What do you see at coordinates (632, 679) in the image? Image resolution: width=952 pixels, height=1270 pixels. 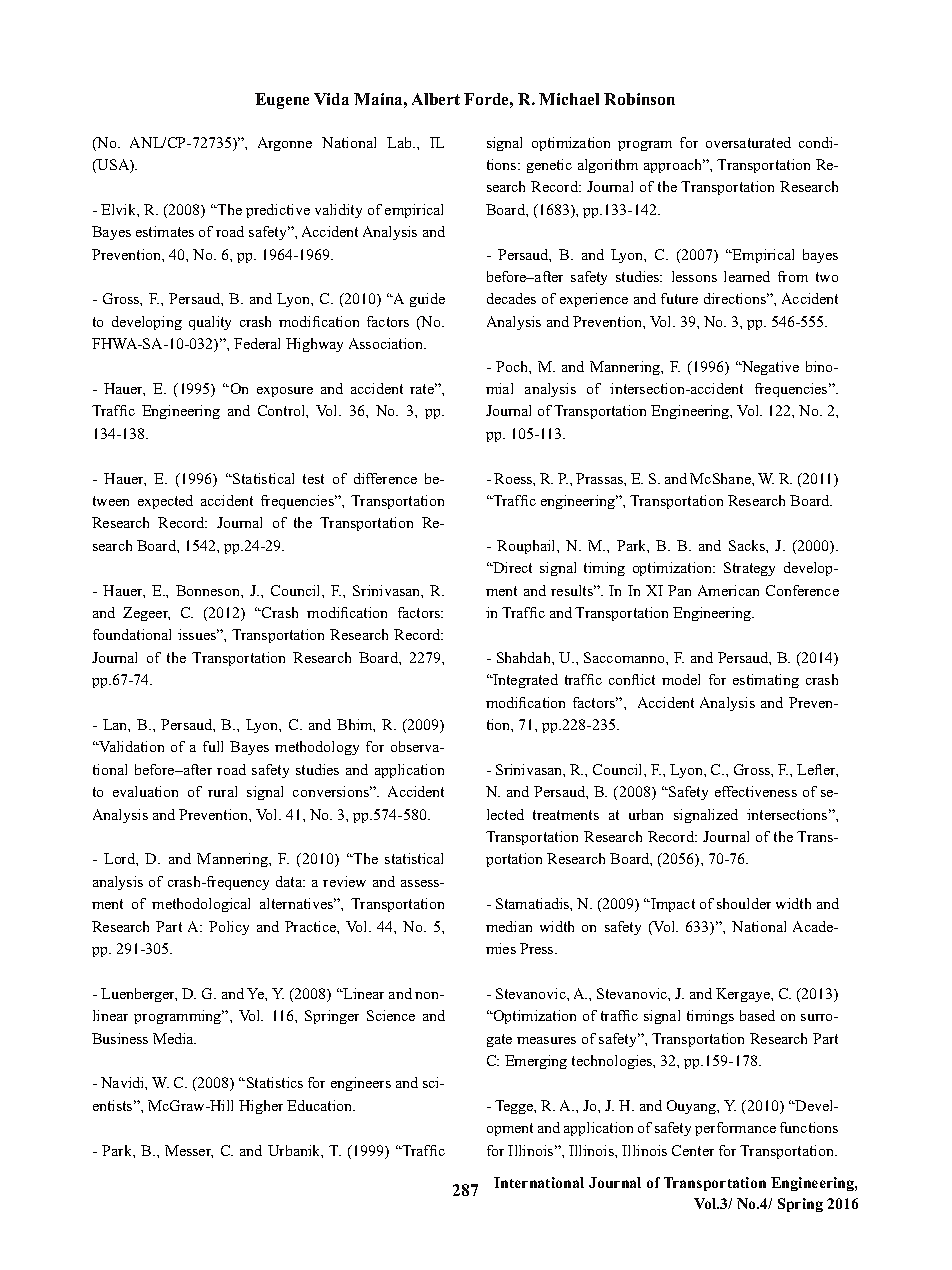 I see `conflict` at bounding box center [632, 679].
